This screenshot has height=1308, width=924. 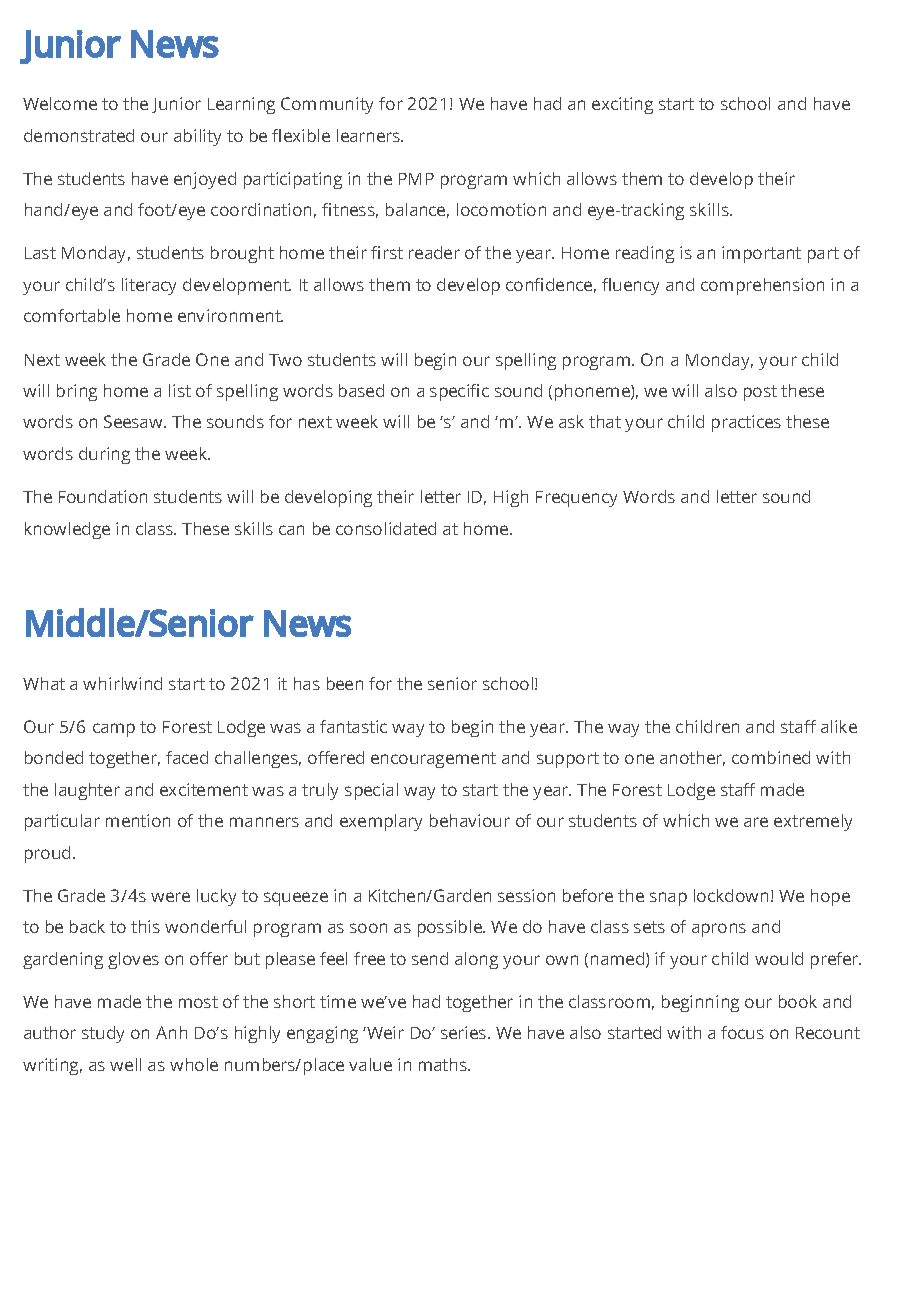 What do you see at coordinates (103, 1034) in the screenshot?
I see `study` at bounding box center [103, 1034].
